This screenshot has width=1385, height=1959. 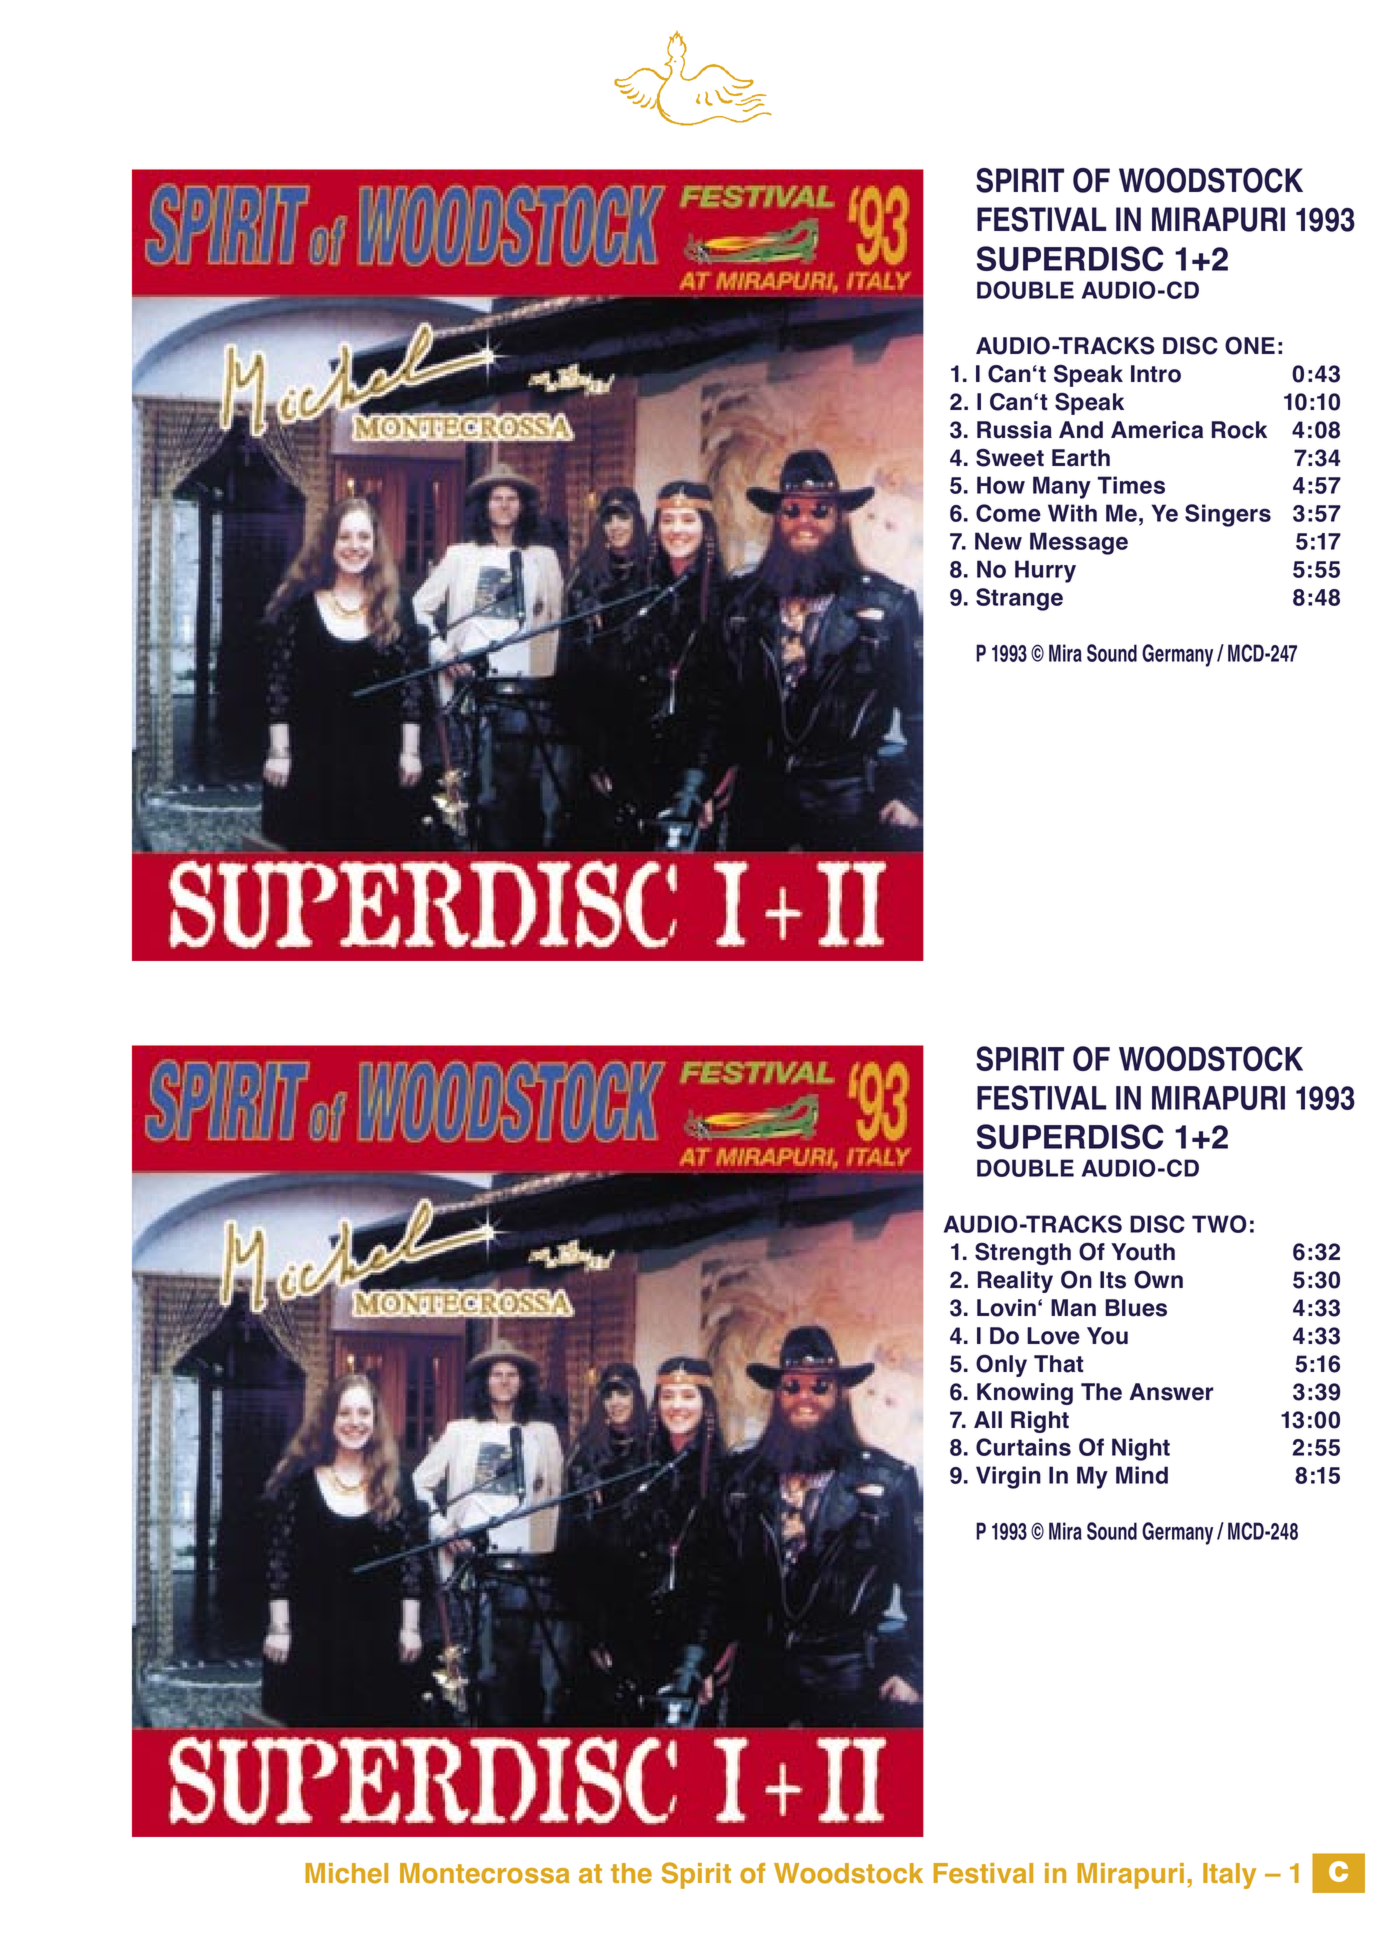 I want to click on Russia, so click(x=1014, y=430).
